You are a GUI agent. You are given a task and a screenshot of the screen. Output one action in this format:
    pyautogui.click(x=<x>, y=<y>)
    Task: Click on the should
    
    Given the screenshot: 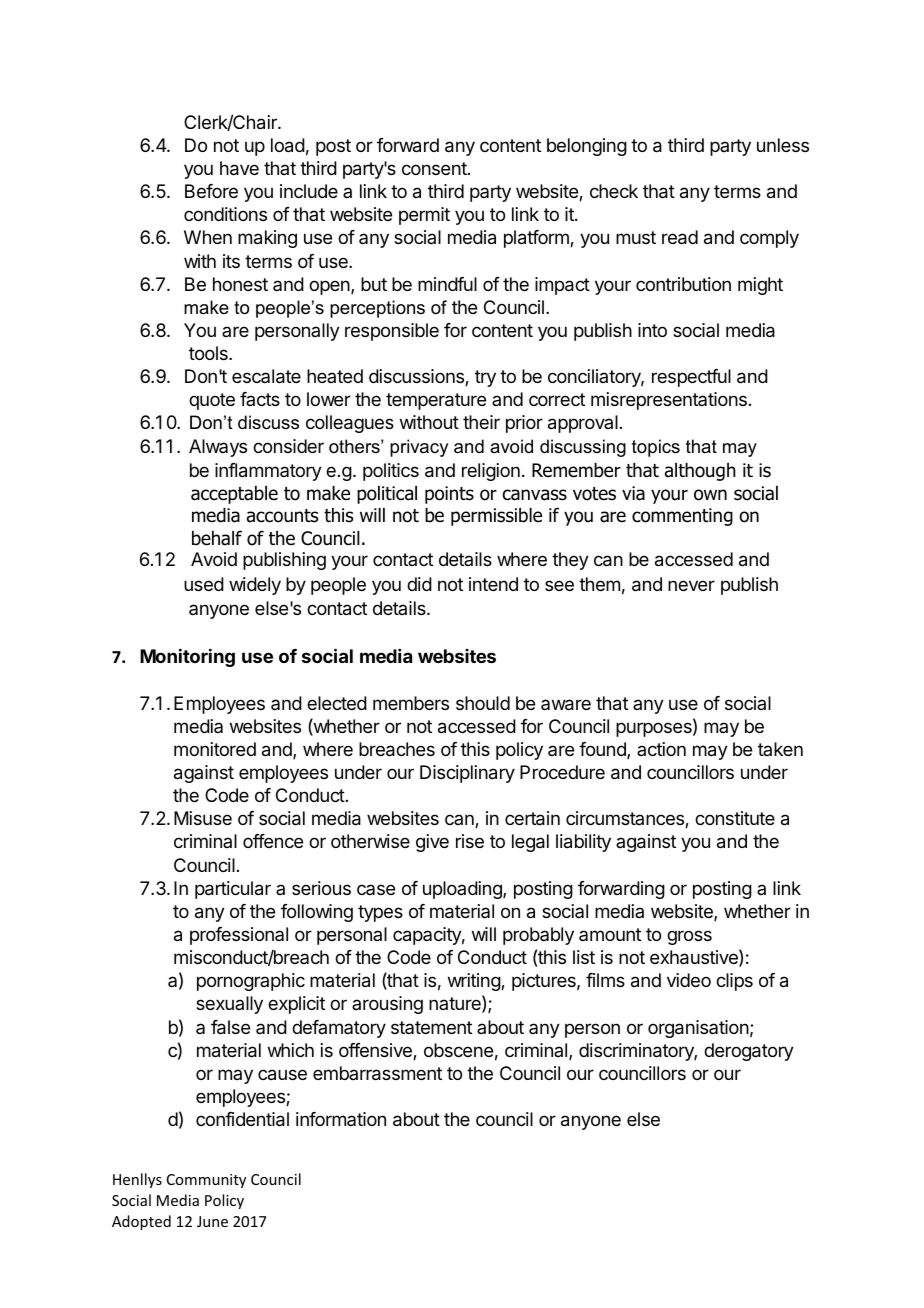 What is the action you would take?
    pyautogui.click(x=483, y=703)
